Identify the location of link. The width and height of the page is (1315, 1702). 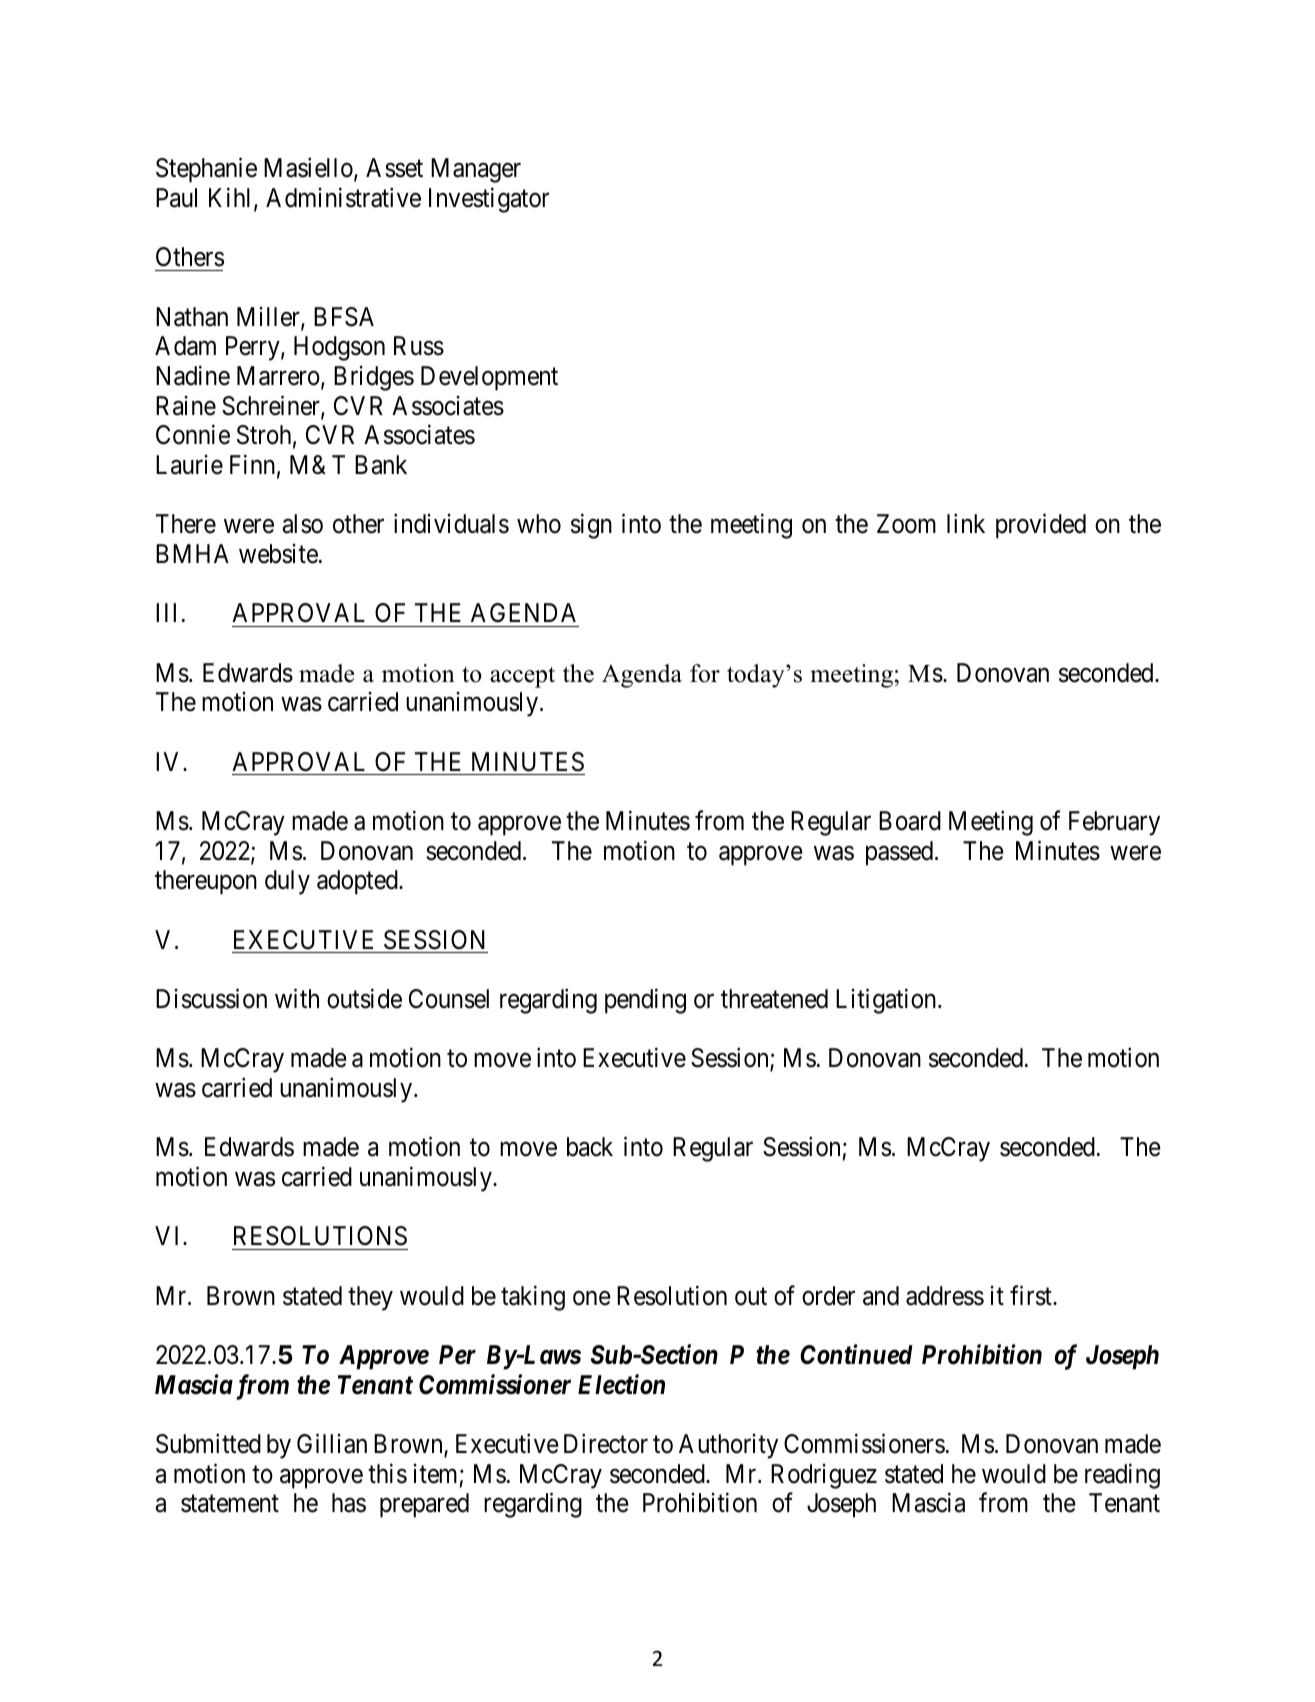
(966, 523).
